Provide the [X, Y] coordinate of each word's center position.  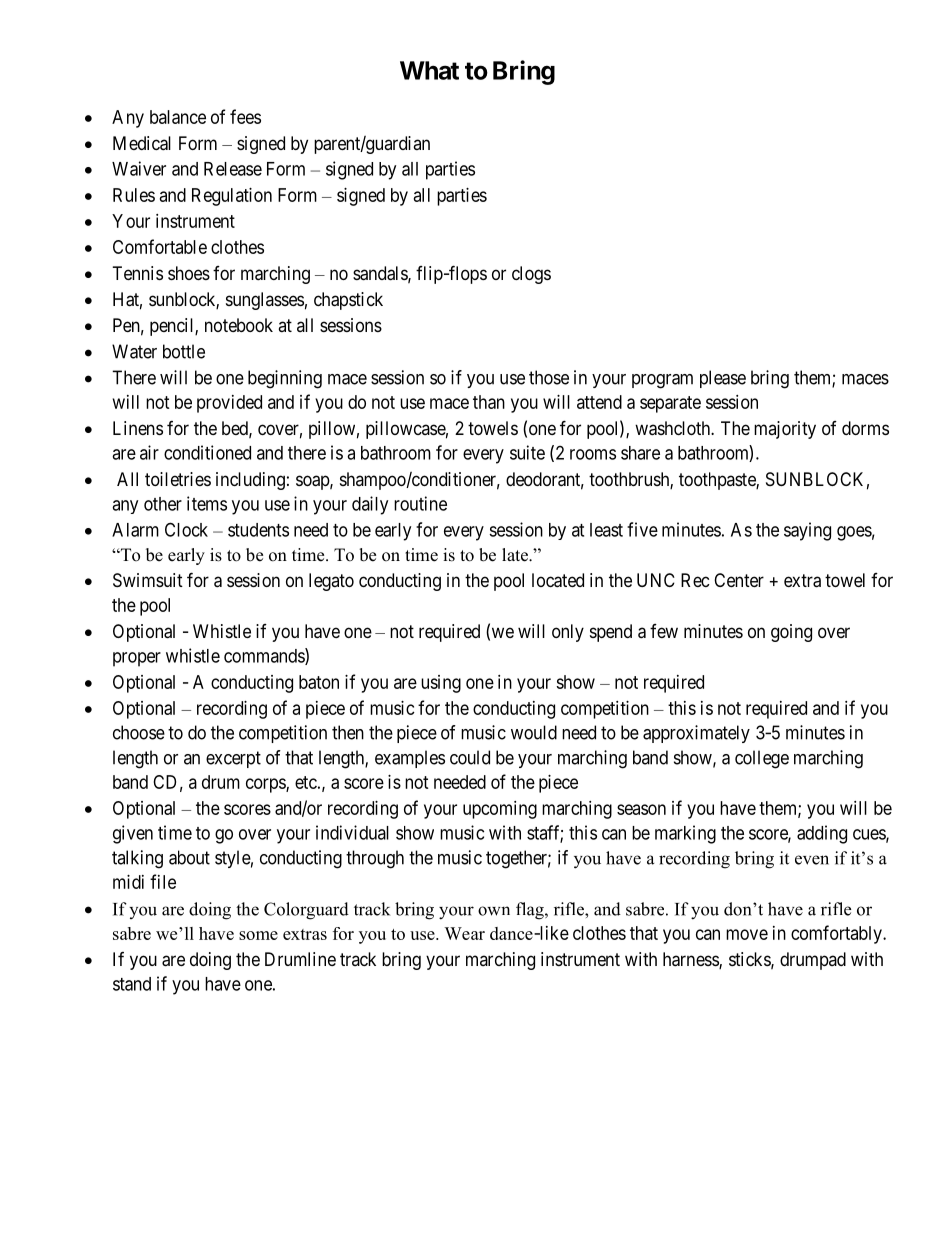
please [723, 379]
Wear [464, 933]
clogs [531, 275]
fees [245, 116]
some [258, 935]
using [441, 684]
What [429, 70]
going [791, 633]
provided [229, 404]
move [747, 934]
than [489, 402]
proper [137, 659]
